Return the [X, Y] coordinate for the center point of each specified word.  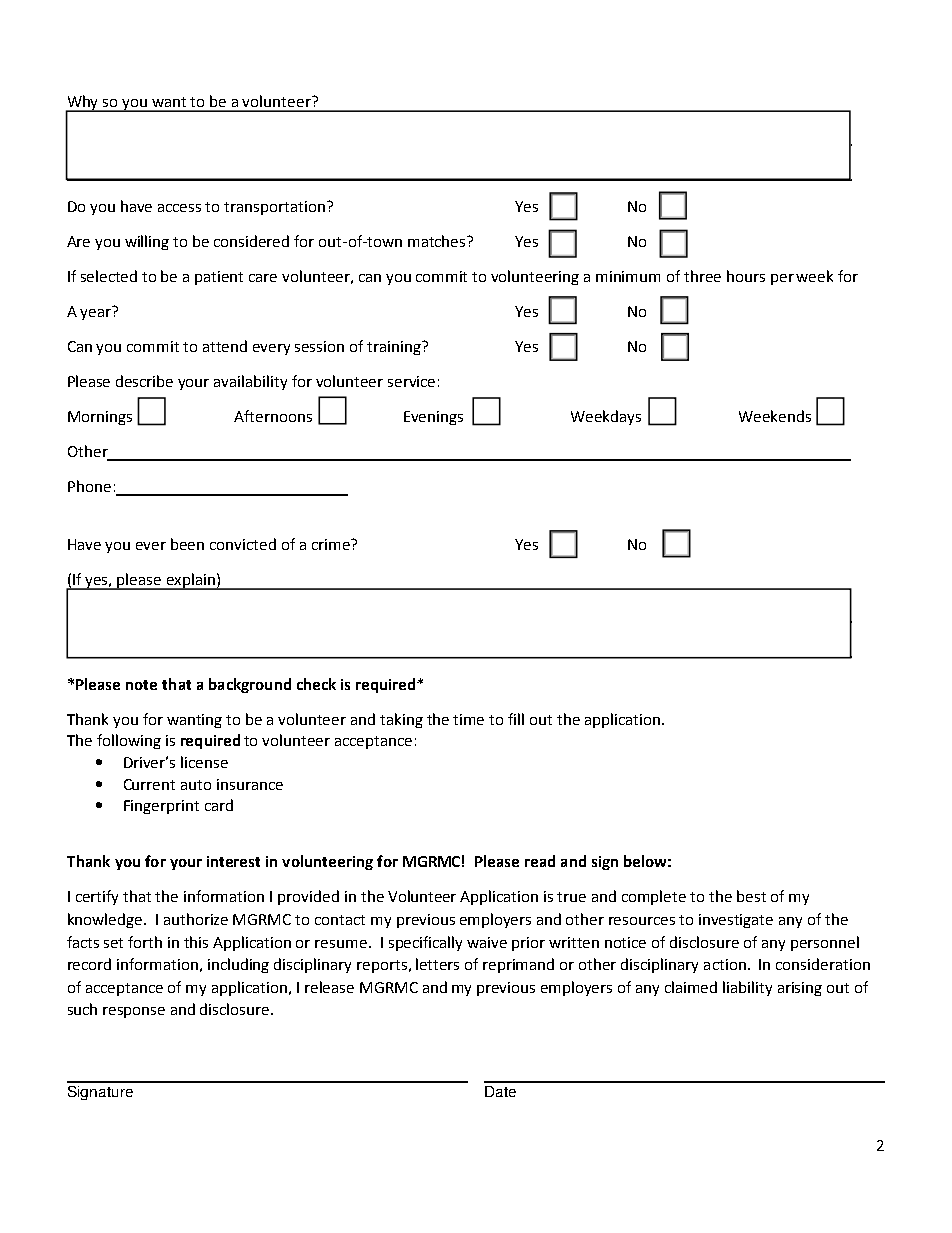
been [187, 544]
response [134, 1012]
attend [225, 346]
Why [83, 104]
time [468, 719]
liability [747, 988]
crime [332, 544]
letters [437, 964]
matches [438, 241]
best [751, 896]
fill [516, 719]
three [702, 276]
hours [746, 276]
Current [149, 784]
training [395, 348]
